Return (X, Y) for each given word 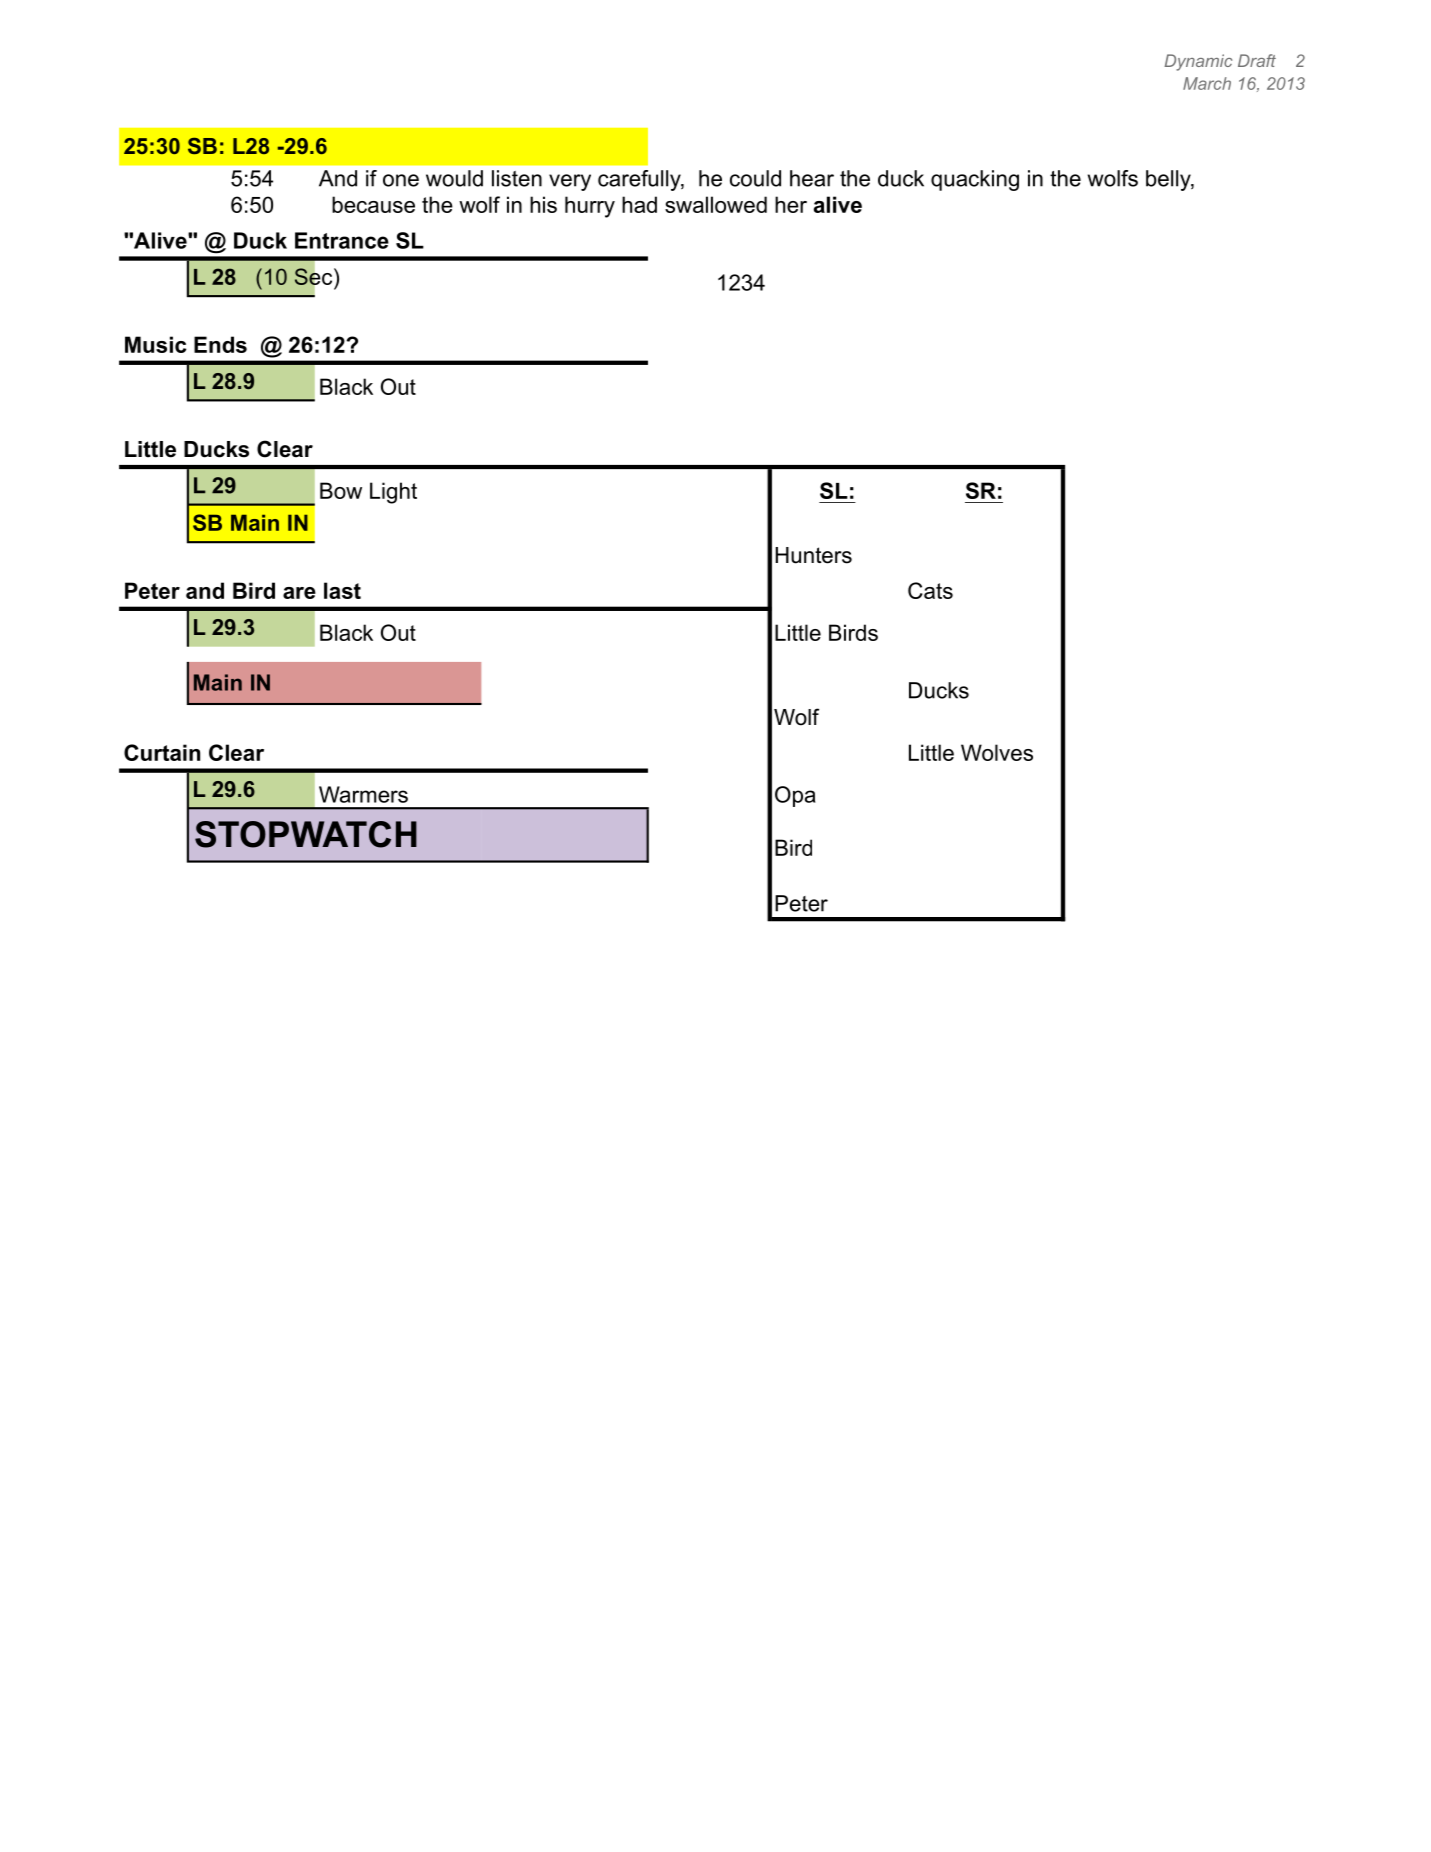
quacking (975, 180)
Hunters (813, 555)
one (401, 180)
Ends (220, 344)
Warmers (363, 794)
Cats (930, 590)
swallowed (716, 204)
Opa (795, 796)
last (342, 590)
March (1207, 83)
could (755, 178)
